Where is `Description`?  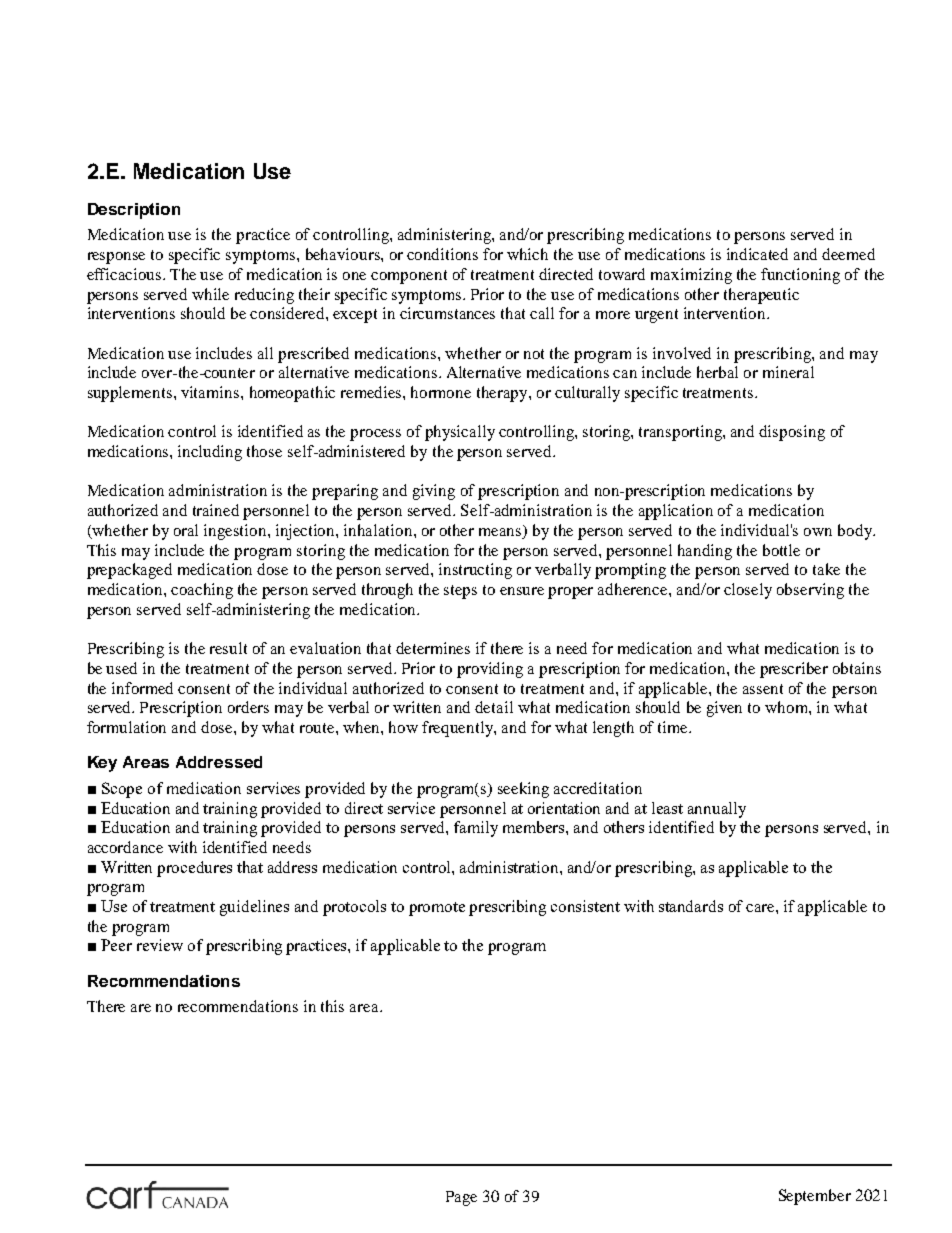
Description is located at coordinates (134, 211).
